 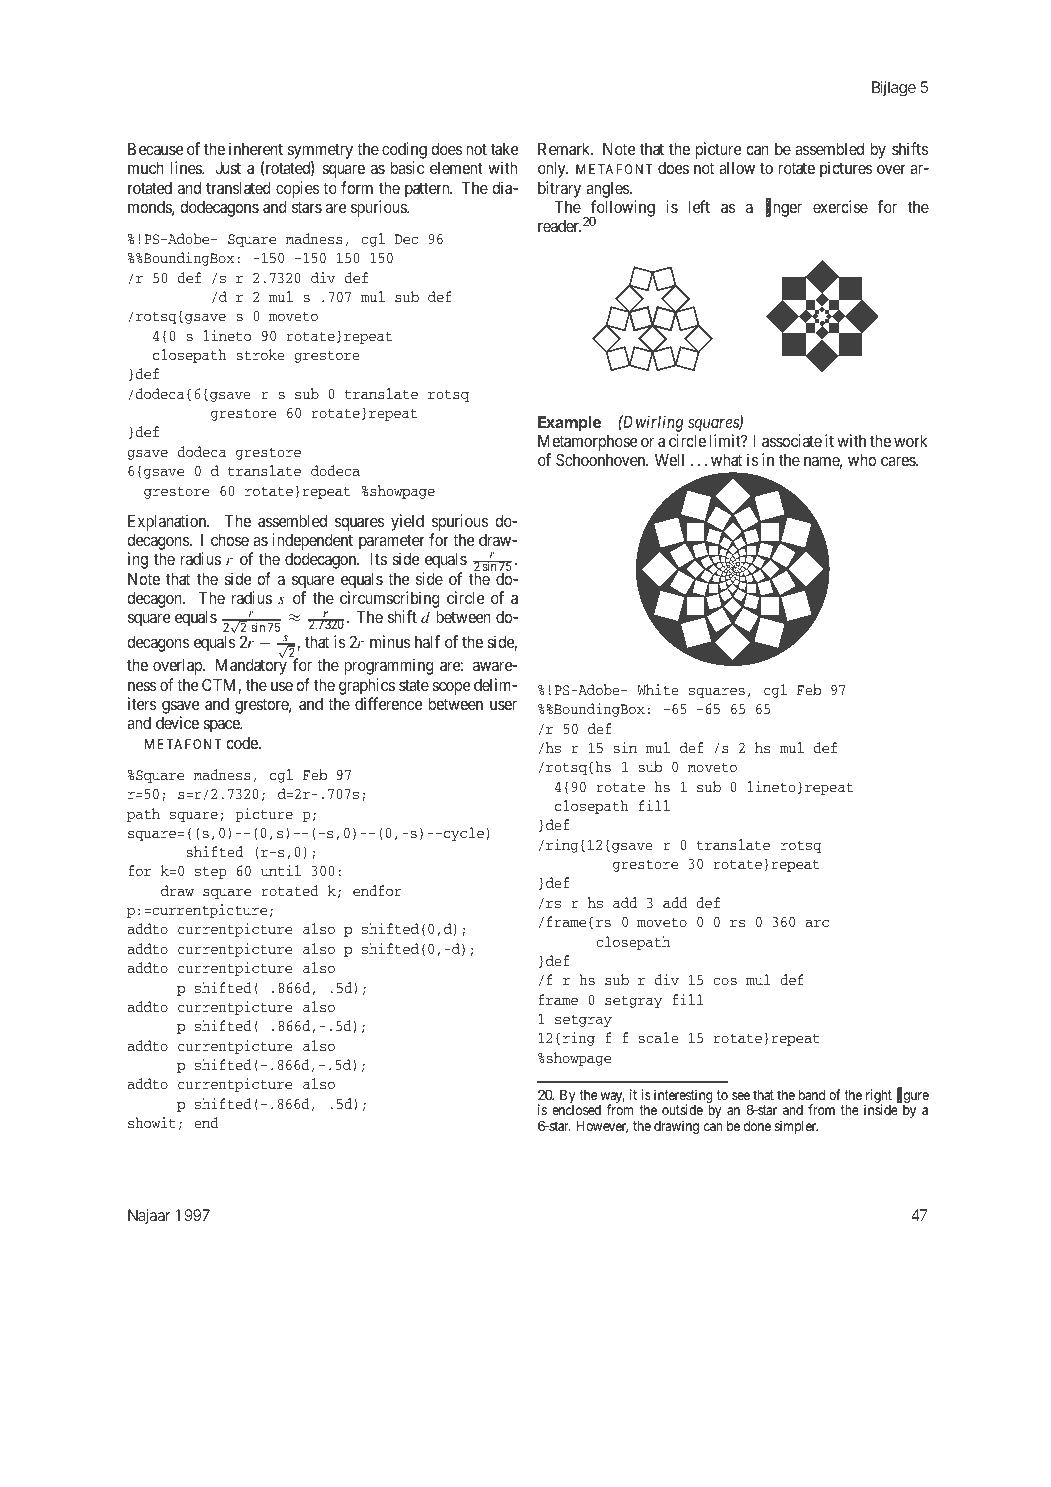 I want to click on who, so click(x=862, y=460).
